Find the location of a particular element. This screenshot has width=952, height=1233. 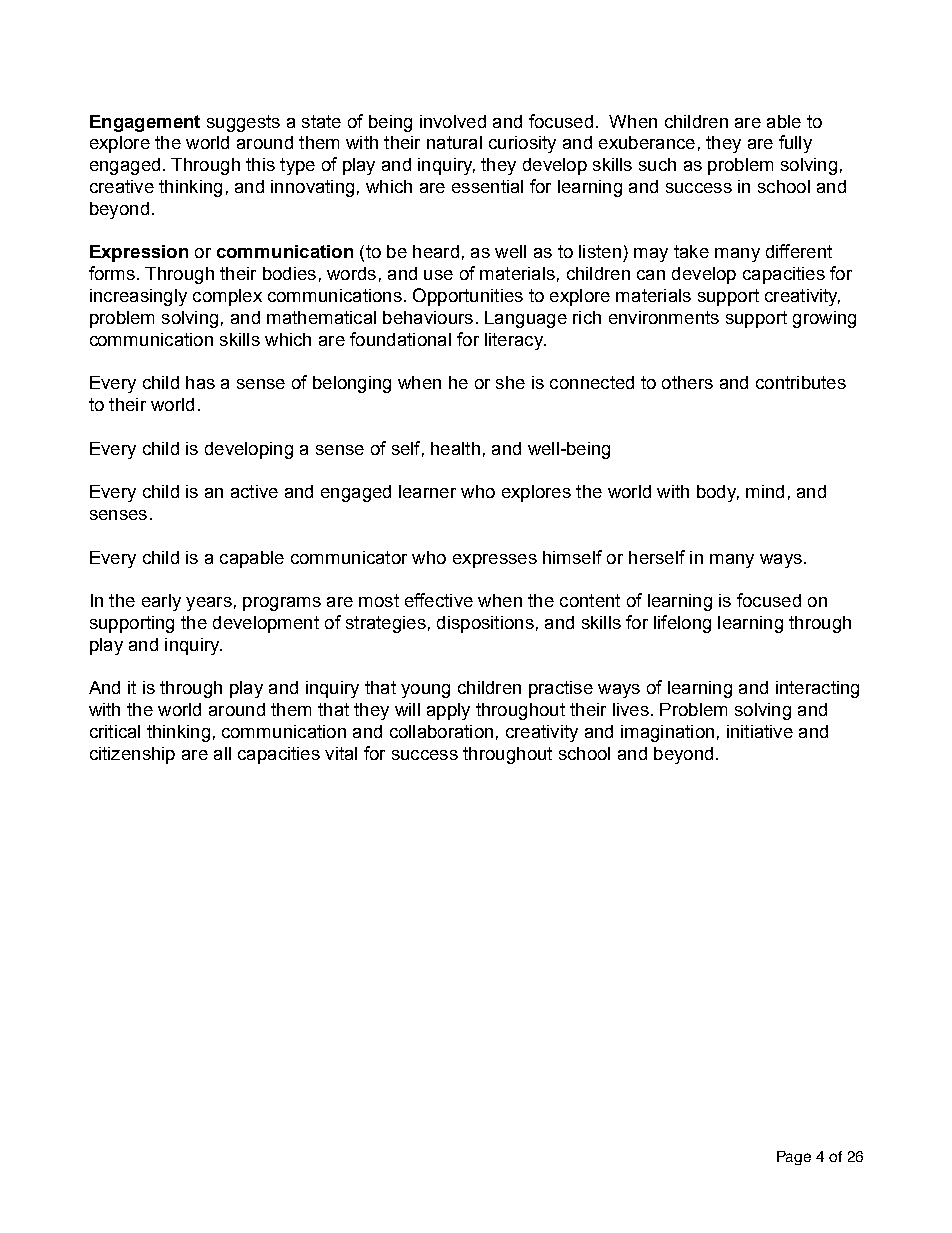

lifelong is located at coordinates (682, 624).
